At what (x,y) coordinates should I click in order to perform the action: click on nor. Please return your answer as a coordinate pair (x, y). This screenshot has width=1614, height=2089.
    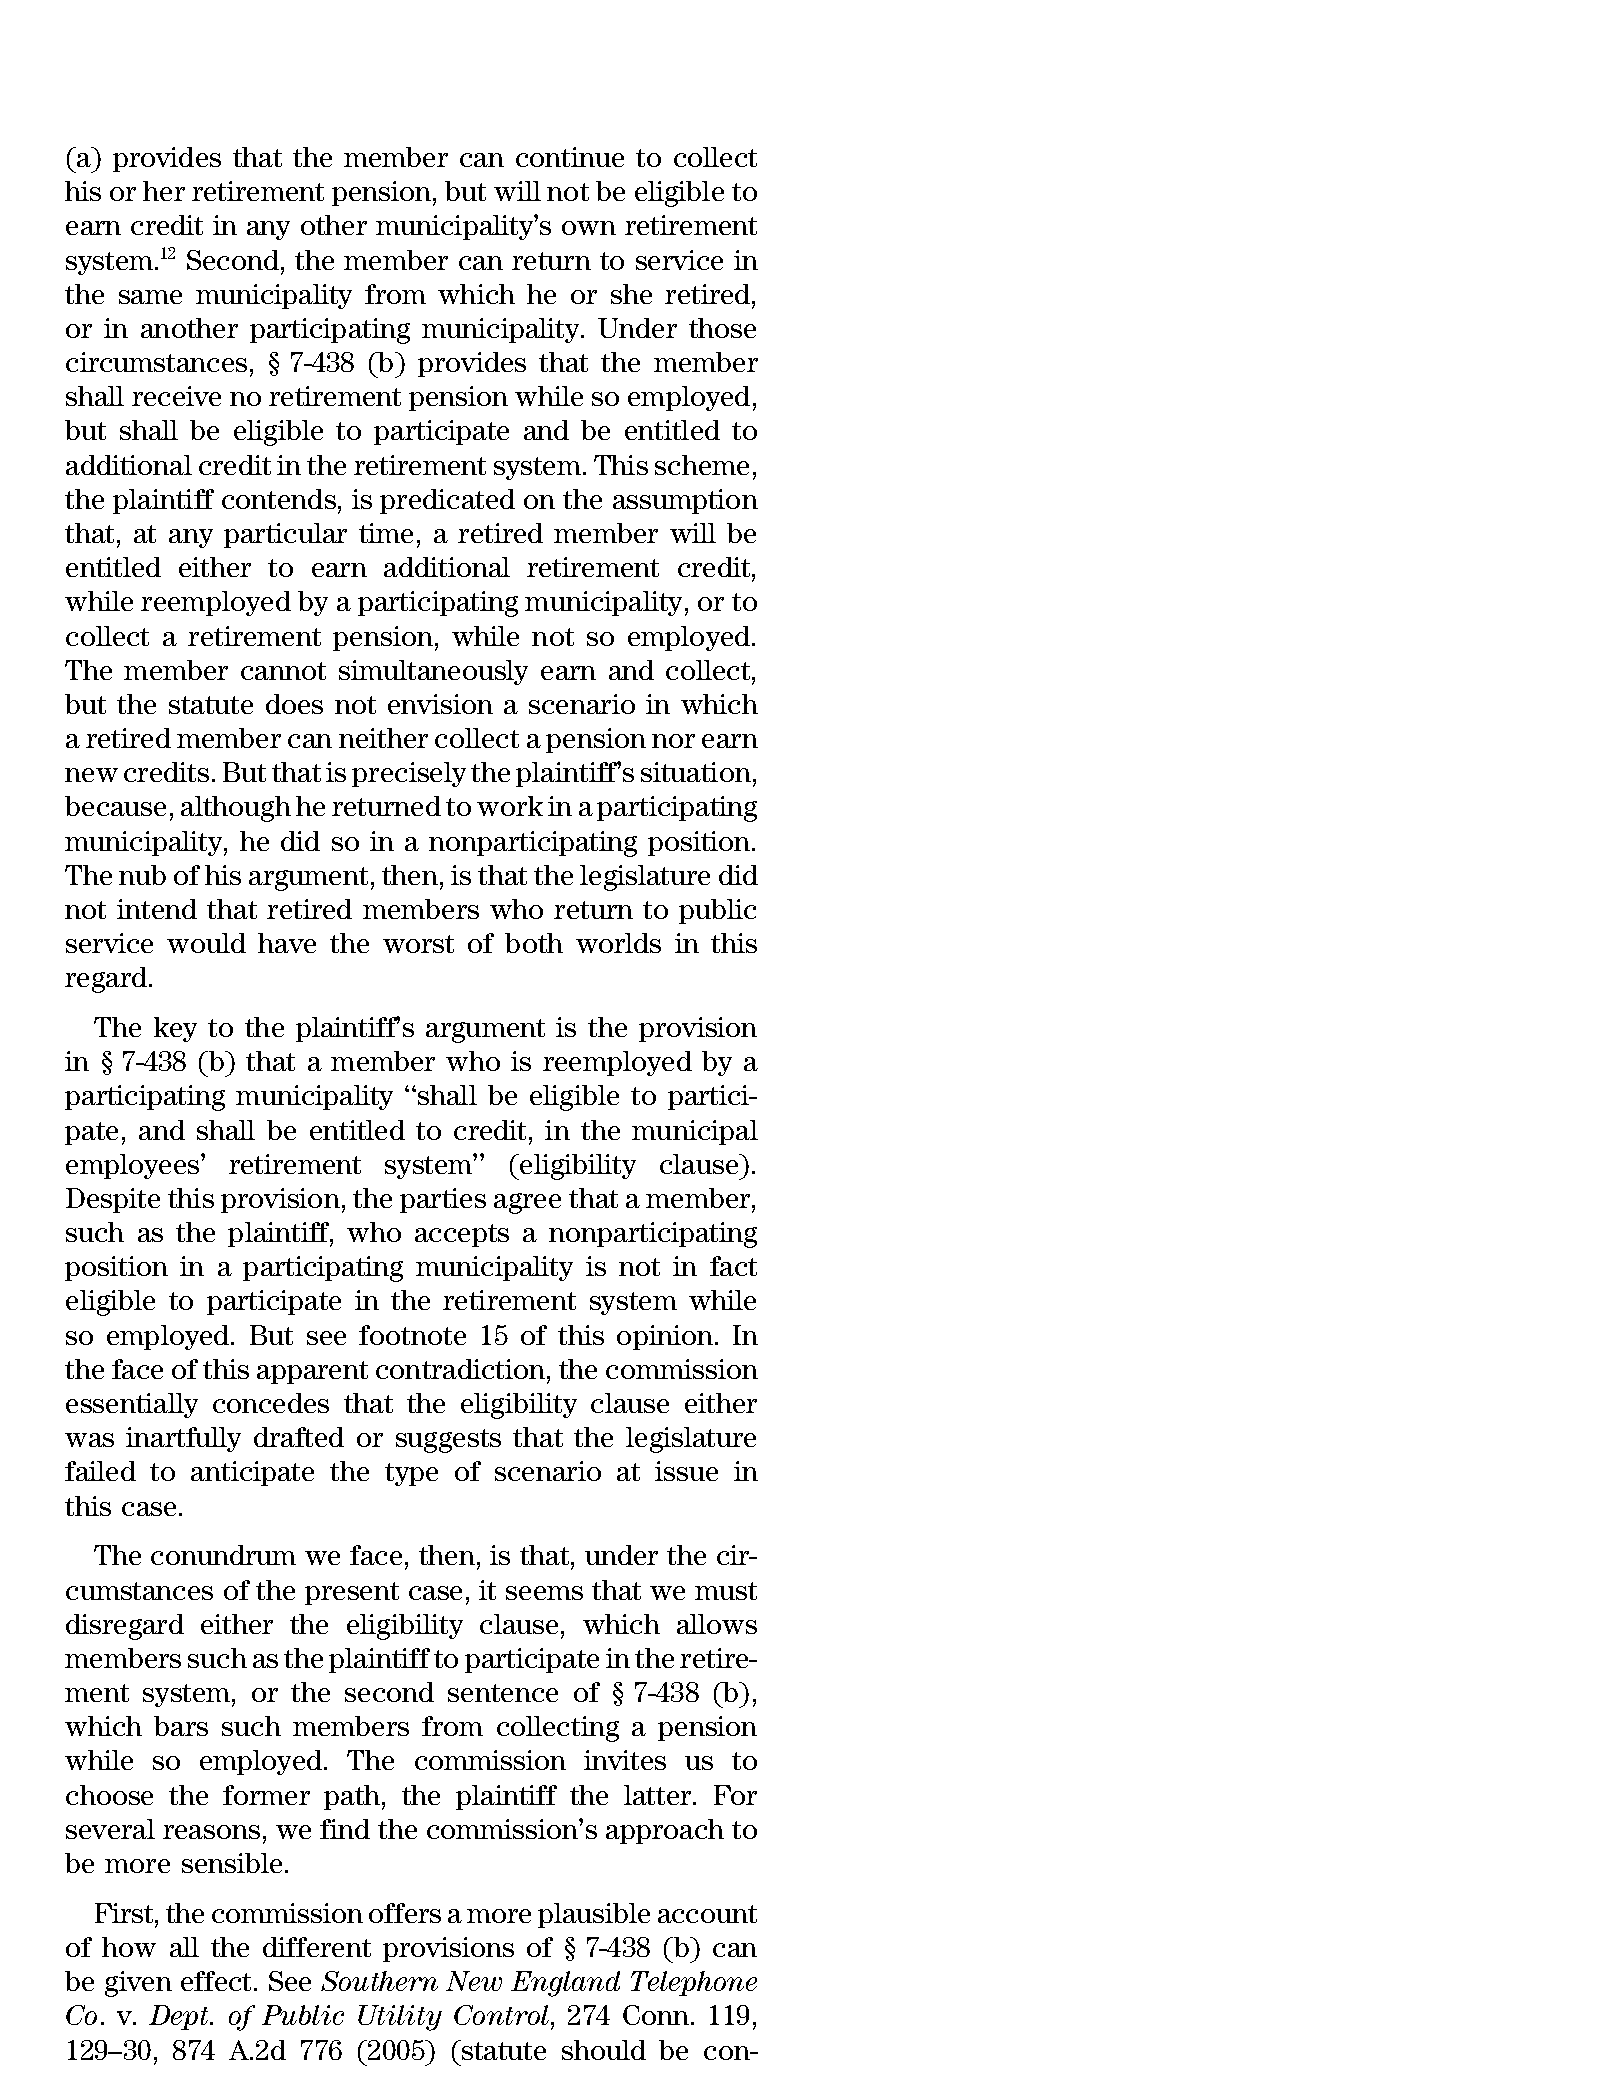
    Looking at the image, I should click on (673, 741).
